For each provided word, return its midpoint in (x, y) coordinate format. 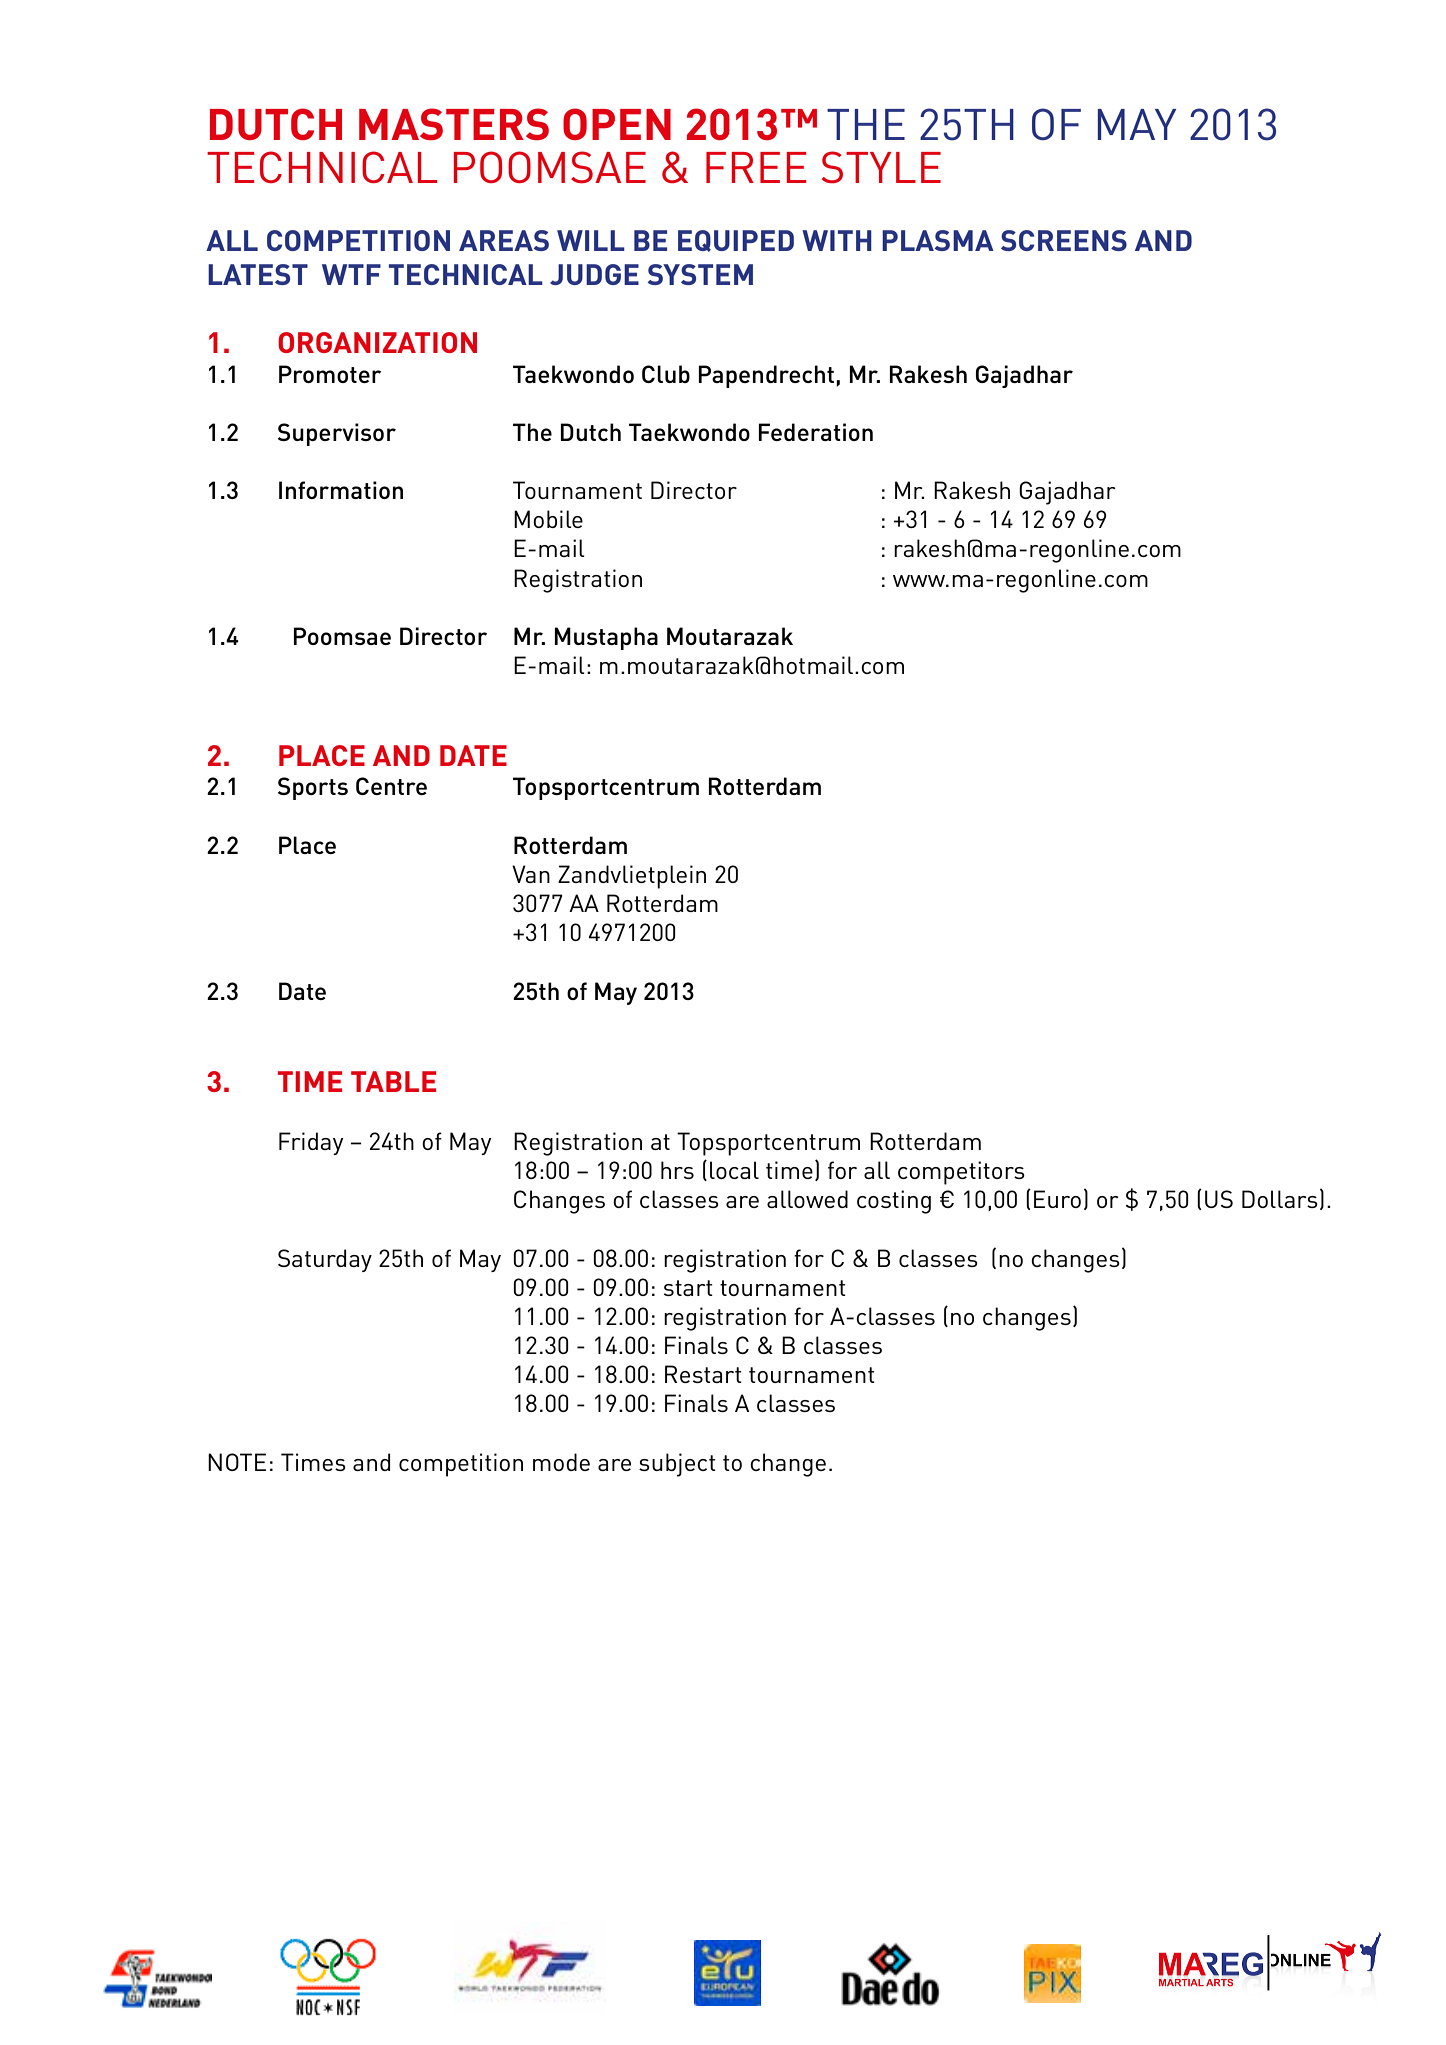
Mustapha (606, 638)
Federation (816, 432)
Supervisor (337, 434)
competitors (961, 1173)
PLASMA (938, 240)
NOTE (237, 1462)
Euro (1057, 1199)
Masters (454, 124)
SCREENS (1064, 240)
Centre (391, 786)
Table (393, 1081)
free (756, 167)
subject (677, 1465)
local (734, 1170)
